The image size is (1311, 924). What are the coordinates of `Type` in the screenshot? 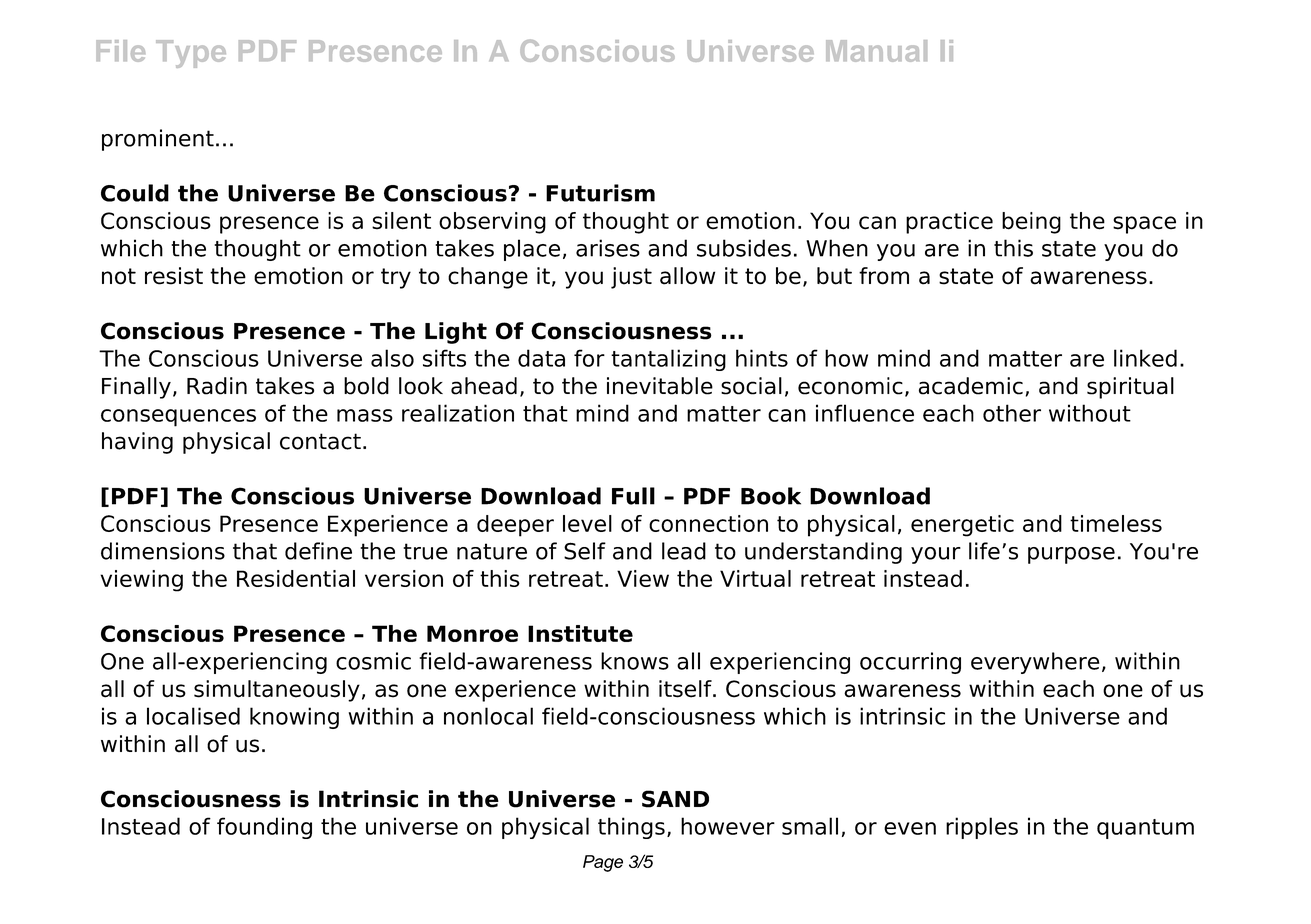 It's located at (191, 54).
